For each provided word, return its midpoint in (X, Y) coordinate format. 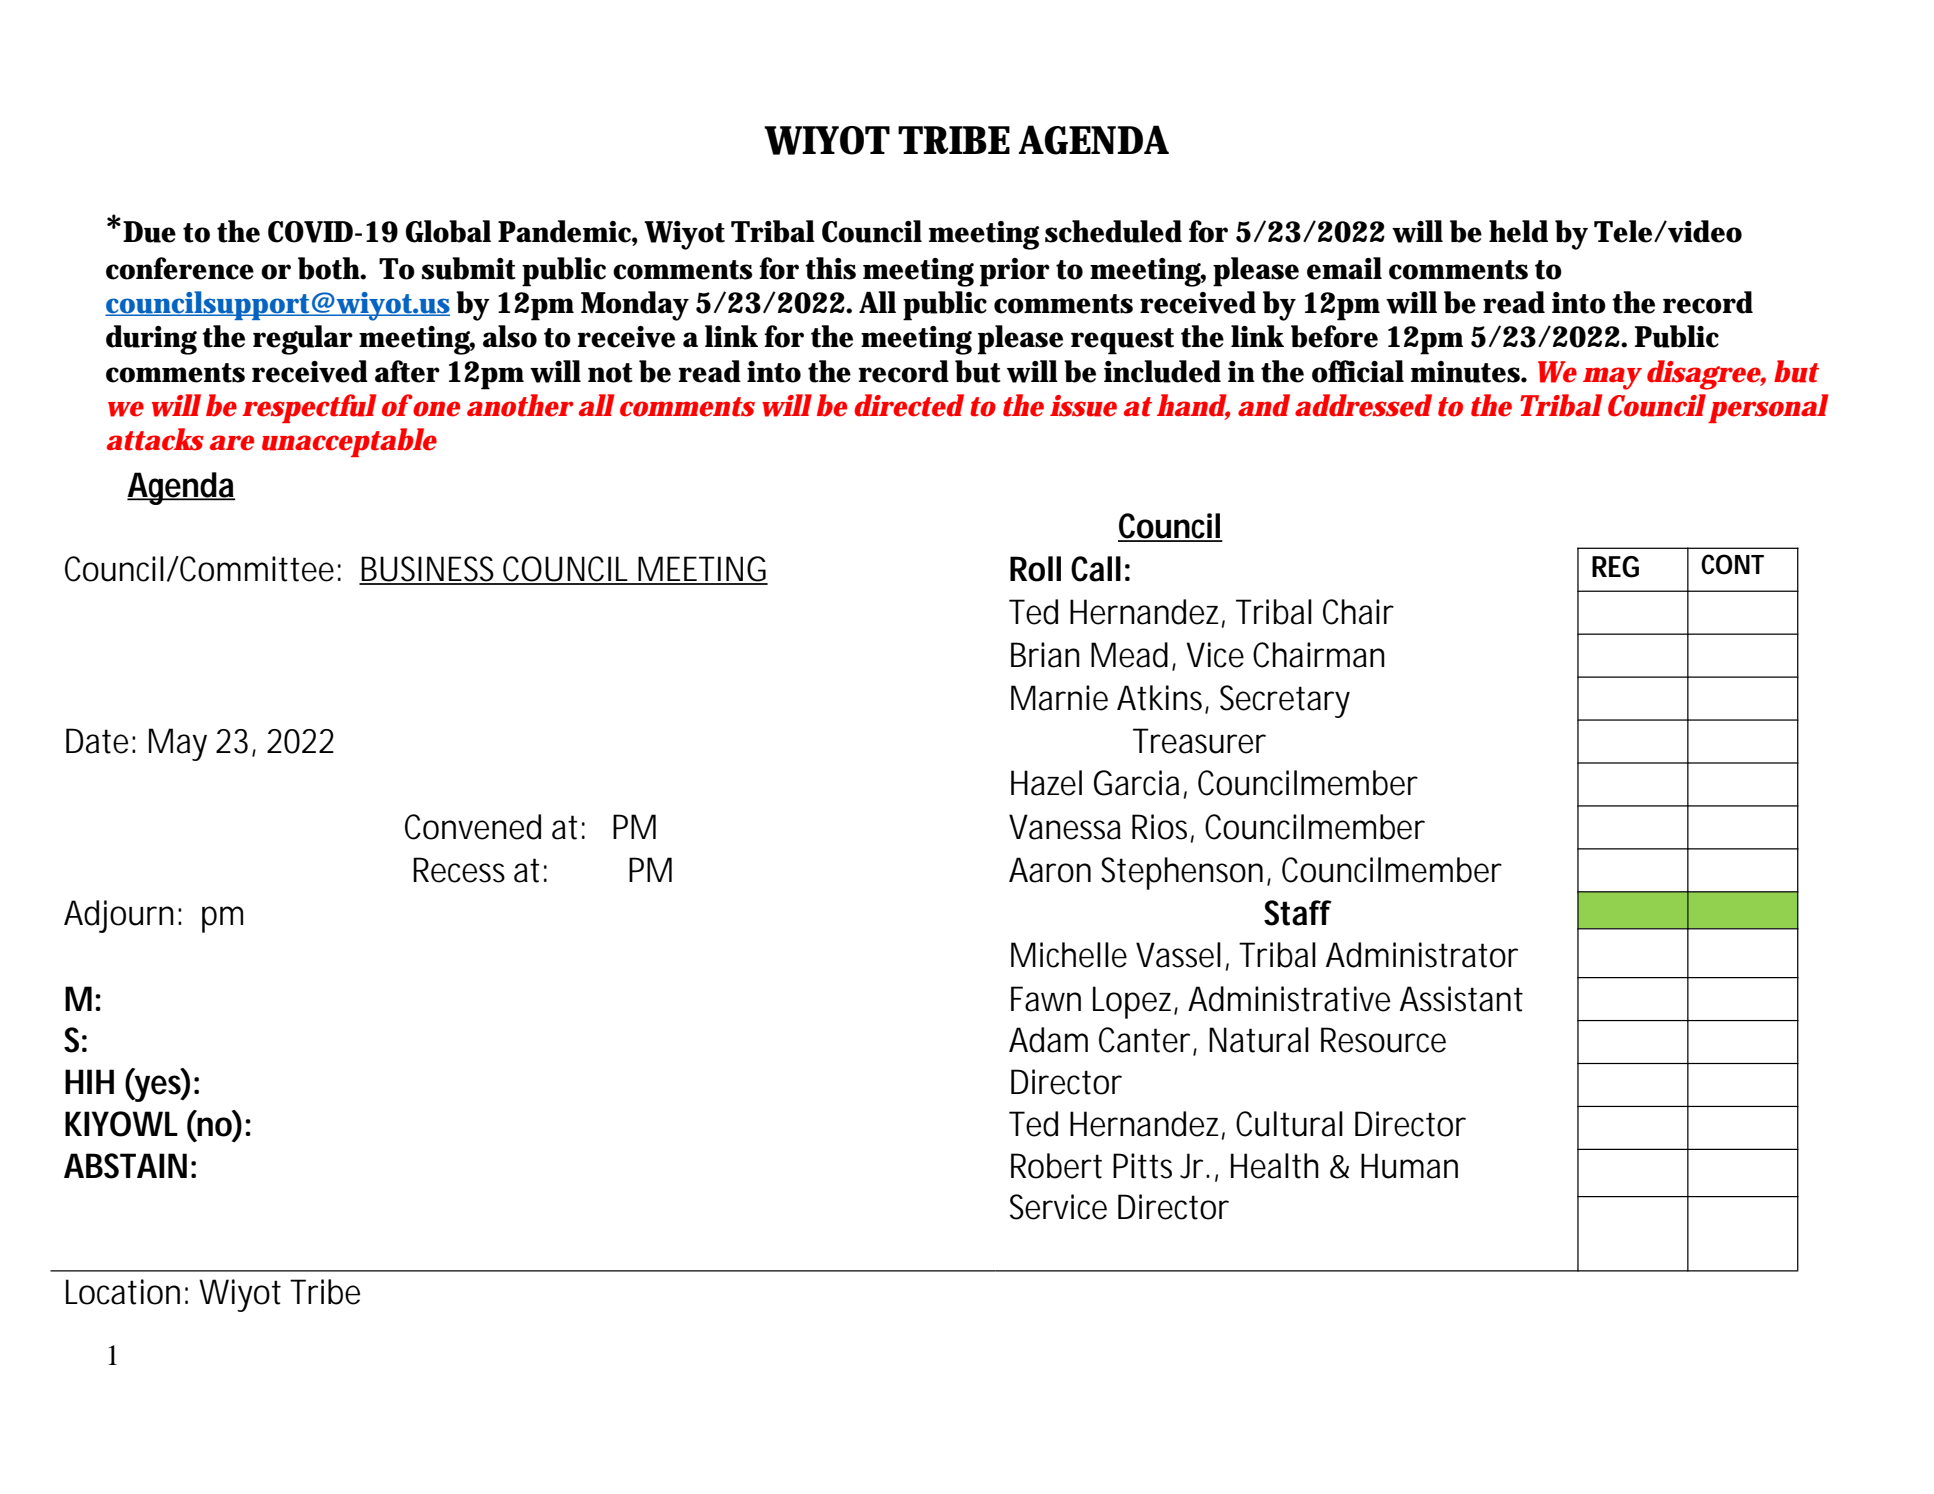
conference (180, 268)
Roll (1035, 569)
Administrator (1422, 955)
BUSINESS (430, 570)
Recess (459, 870)
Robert (1056, 1166)
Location (123, 1292)
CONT (1732, 564)
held (1518, 231)
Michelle (1069, 955)
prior (1015, 272)
